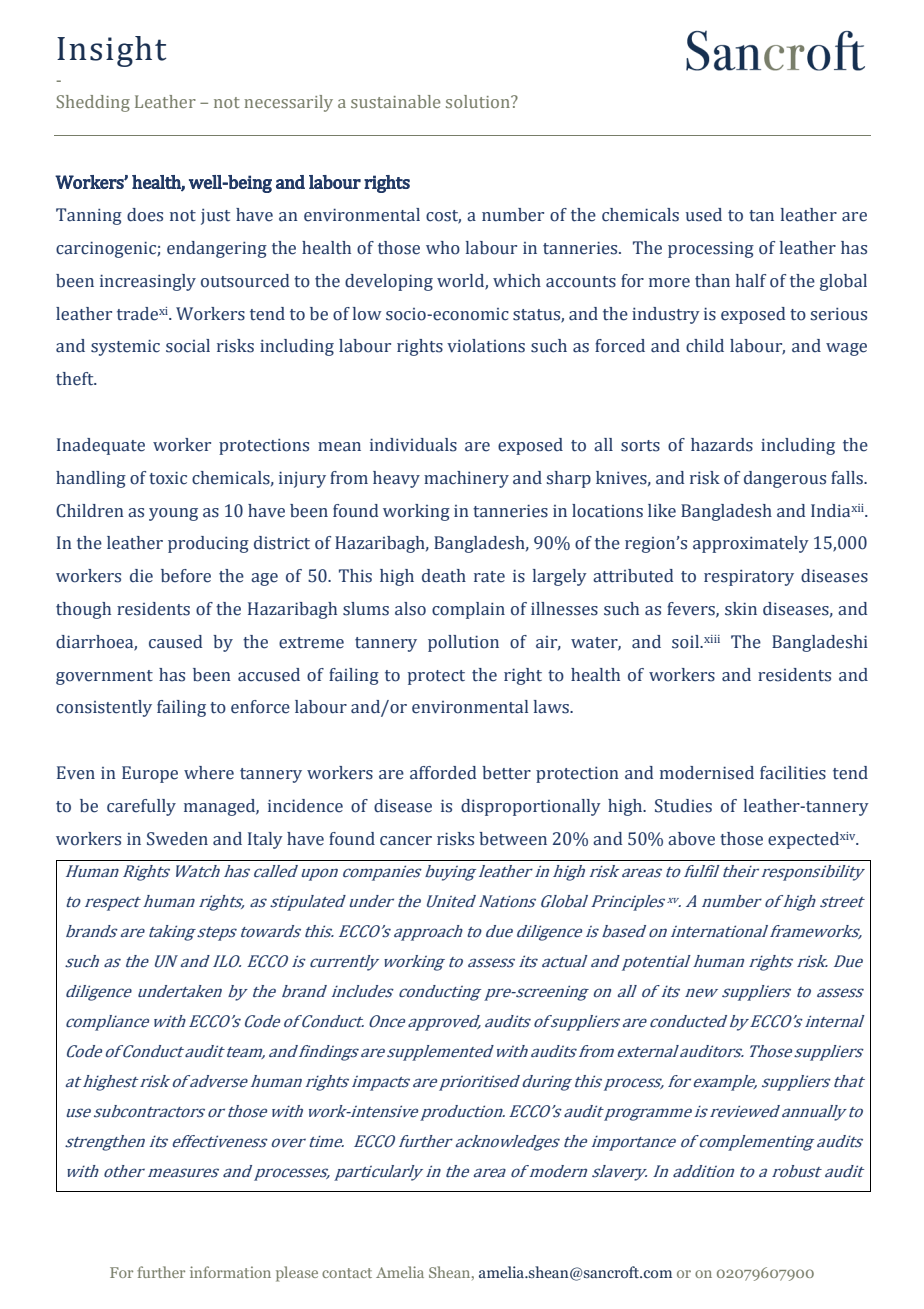 The height and width of the page is (1309, 924). Describe the element at coordinates (230, 1272) in the page. I see `information` at that location.
